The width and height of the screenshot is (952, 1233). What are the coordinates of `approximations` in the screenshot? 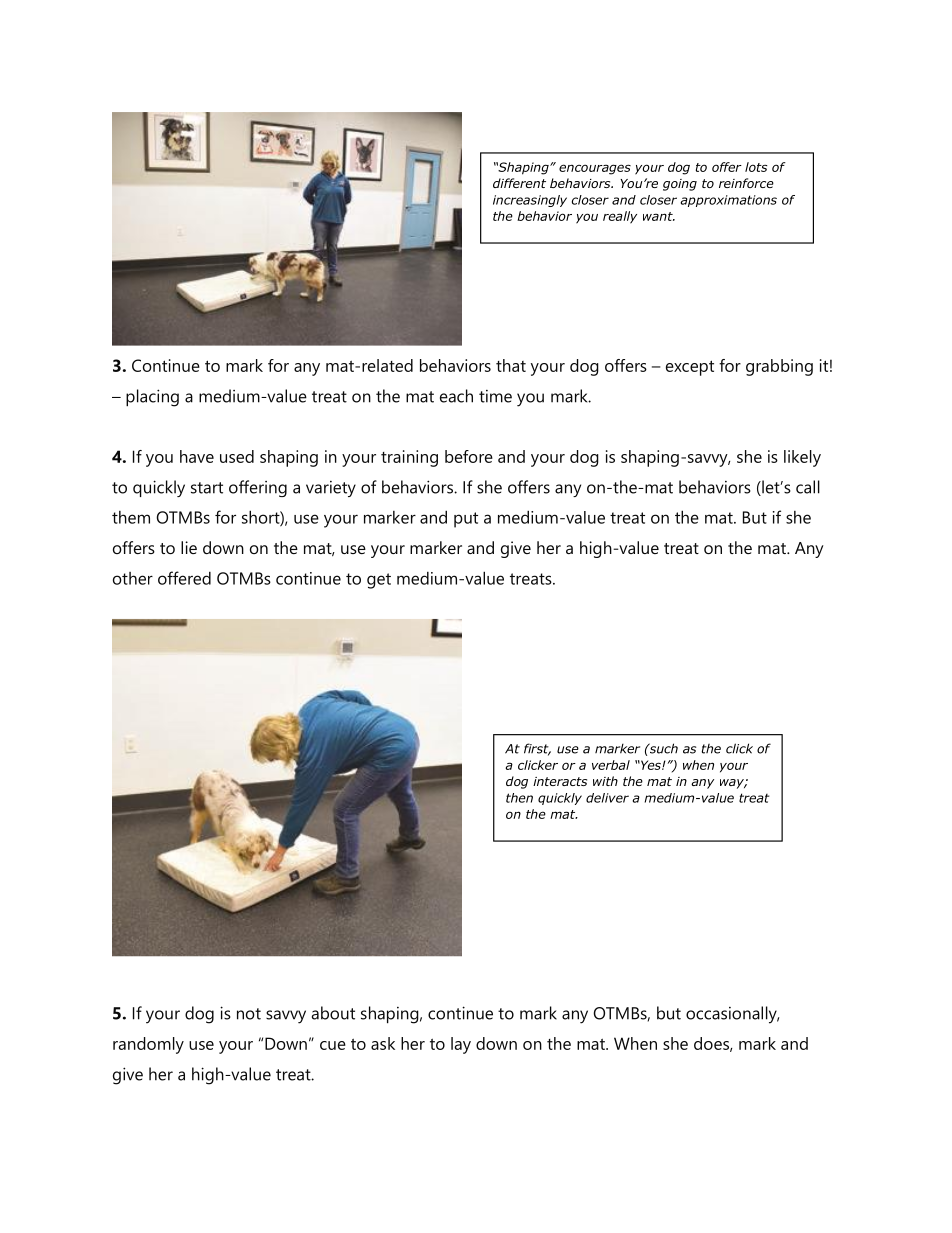 It's located at (728, 201).
